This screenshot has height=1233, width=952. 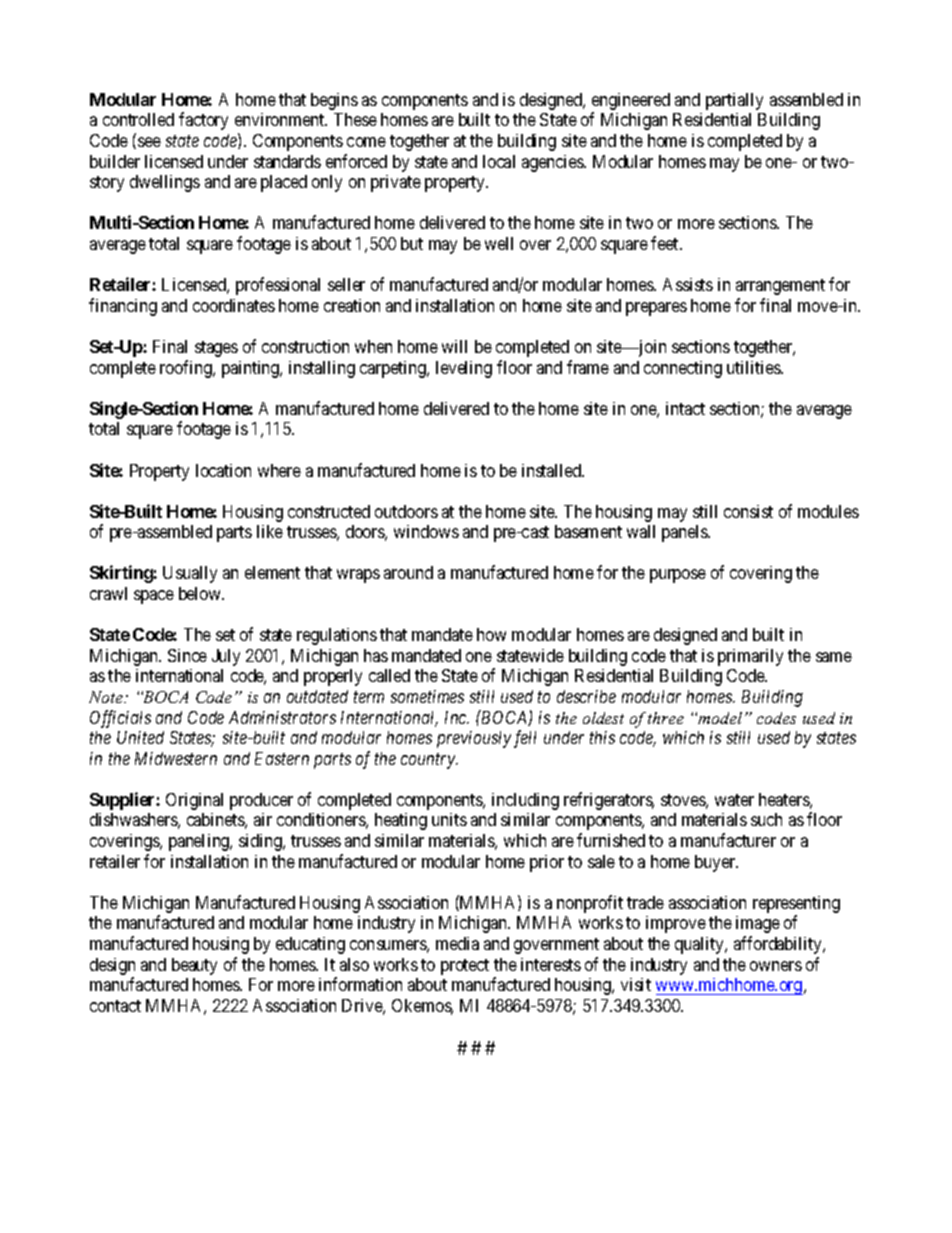 What do you see at coordinates (776, 966) in the screenshot?
I see `owners` at bounding box center [776, 966].
